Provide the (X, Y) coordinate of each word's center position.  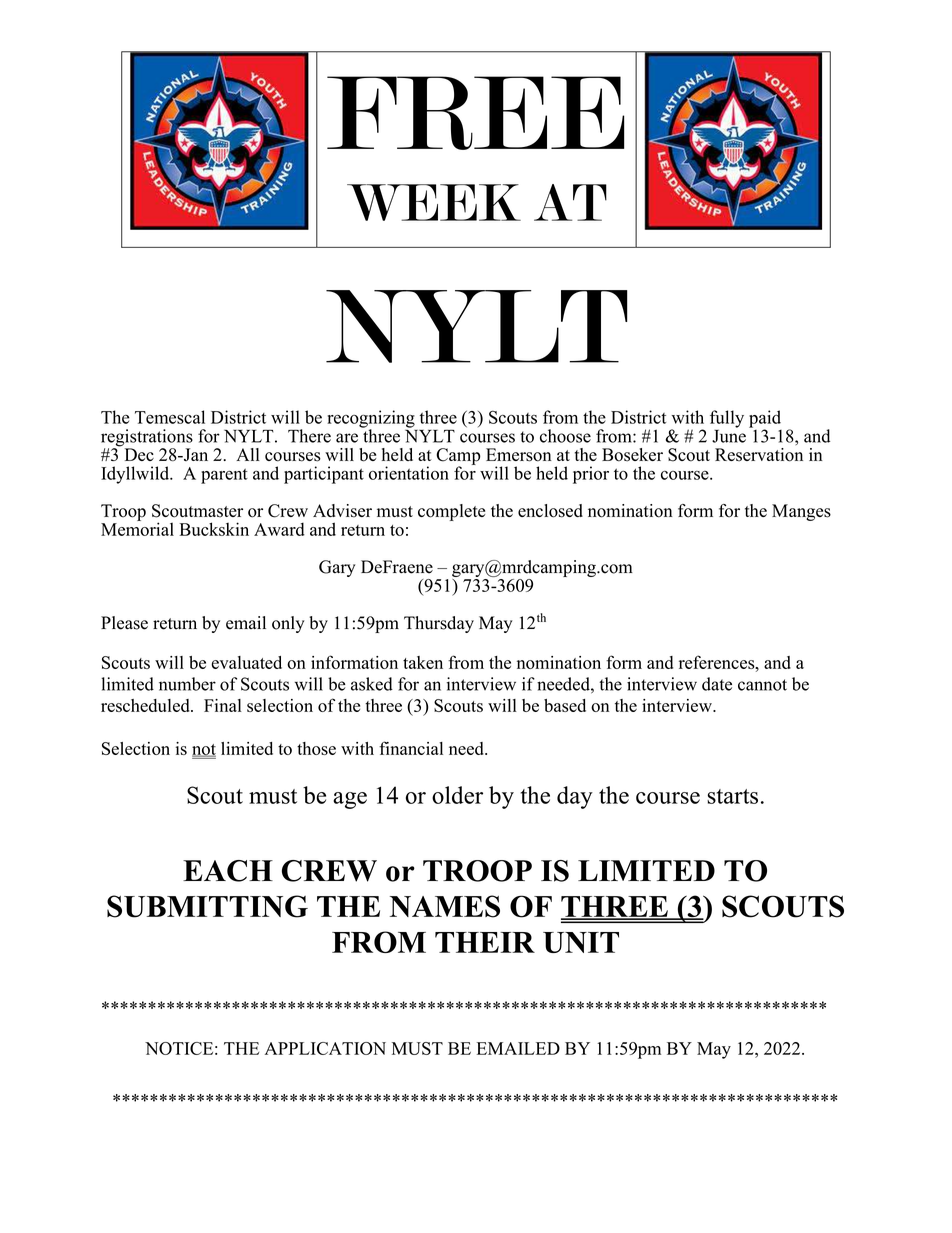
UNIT (581, 942)
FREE (476, 113)
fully (727, 419)
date (717, 684)
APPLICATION (325, 1048)
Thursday (439, 624)
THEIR (485, 942)
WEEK (434, 202)
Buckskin (214, 529)
